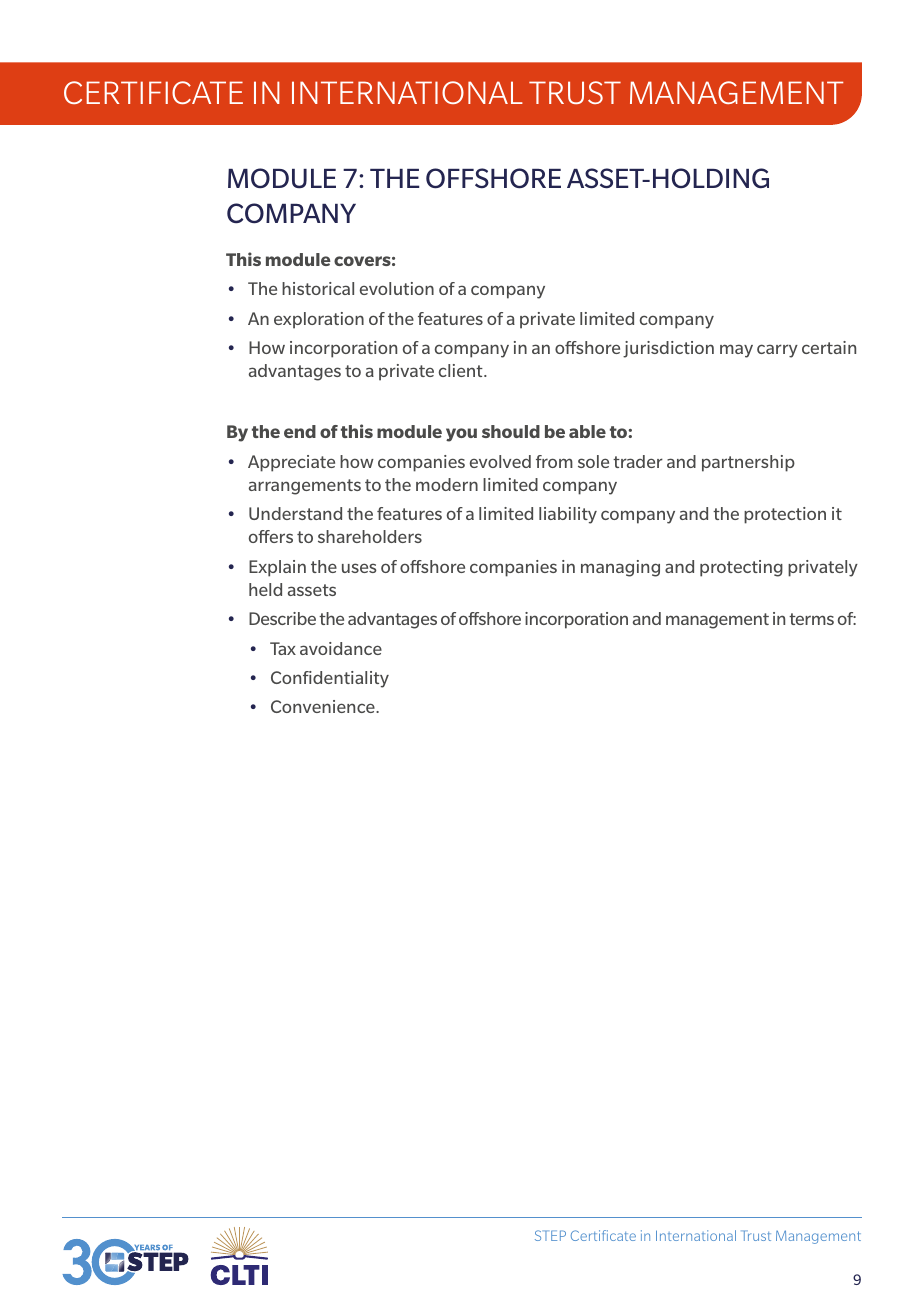 The height and width of the screenshot is (1311, 924). What do you see at coordinates (319, 320) in the screenshot?
I see `exploration` at bounding box center [319, 320].
